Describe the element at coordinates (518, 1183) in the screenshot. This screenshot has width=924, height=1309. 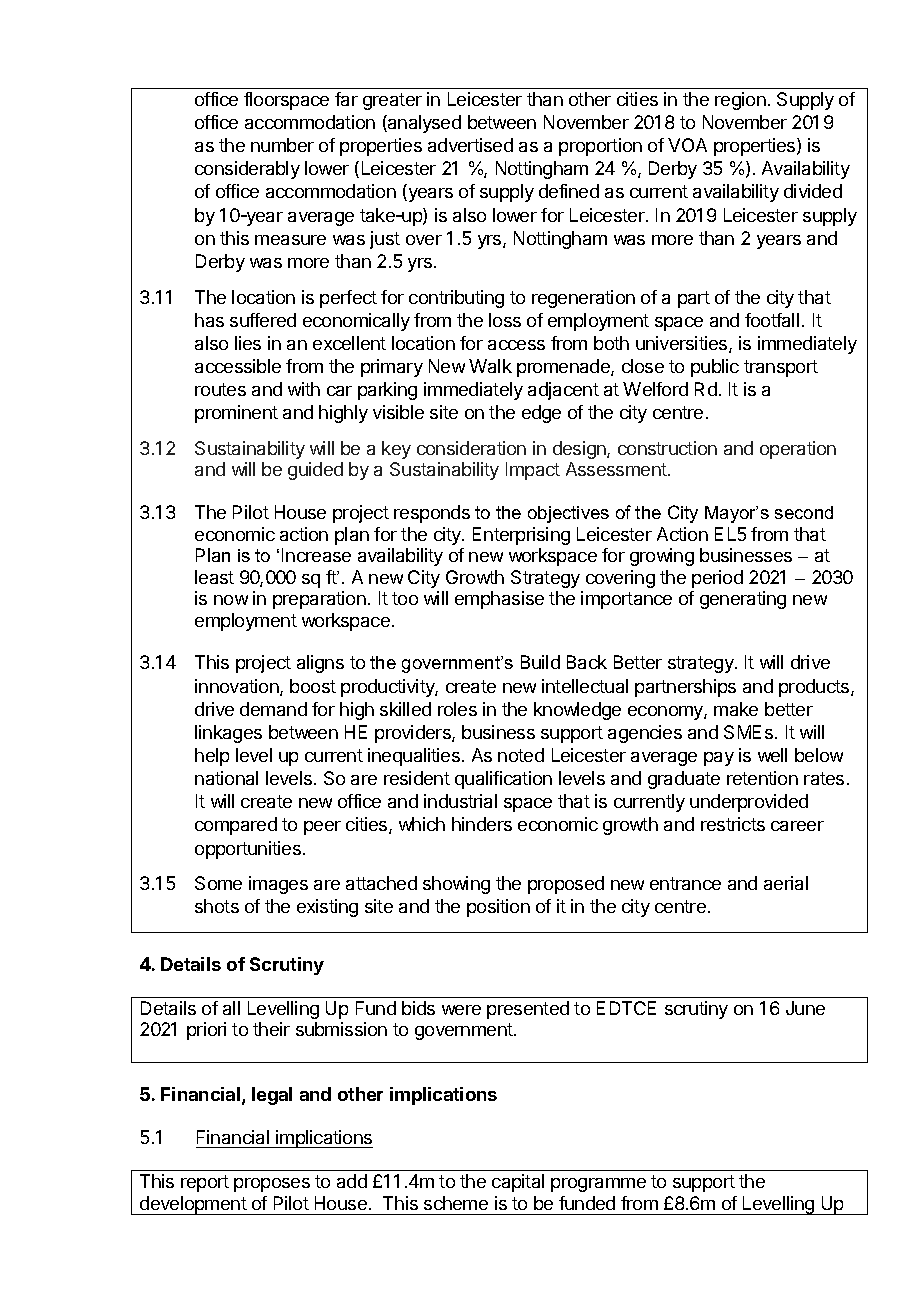
I see `capital` at that location.
